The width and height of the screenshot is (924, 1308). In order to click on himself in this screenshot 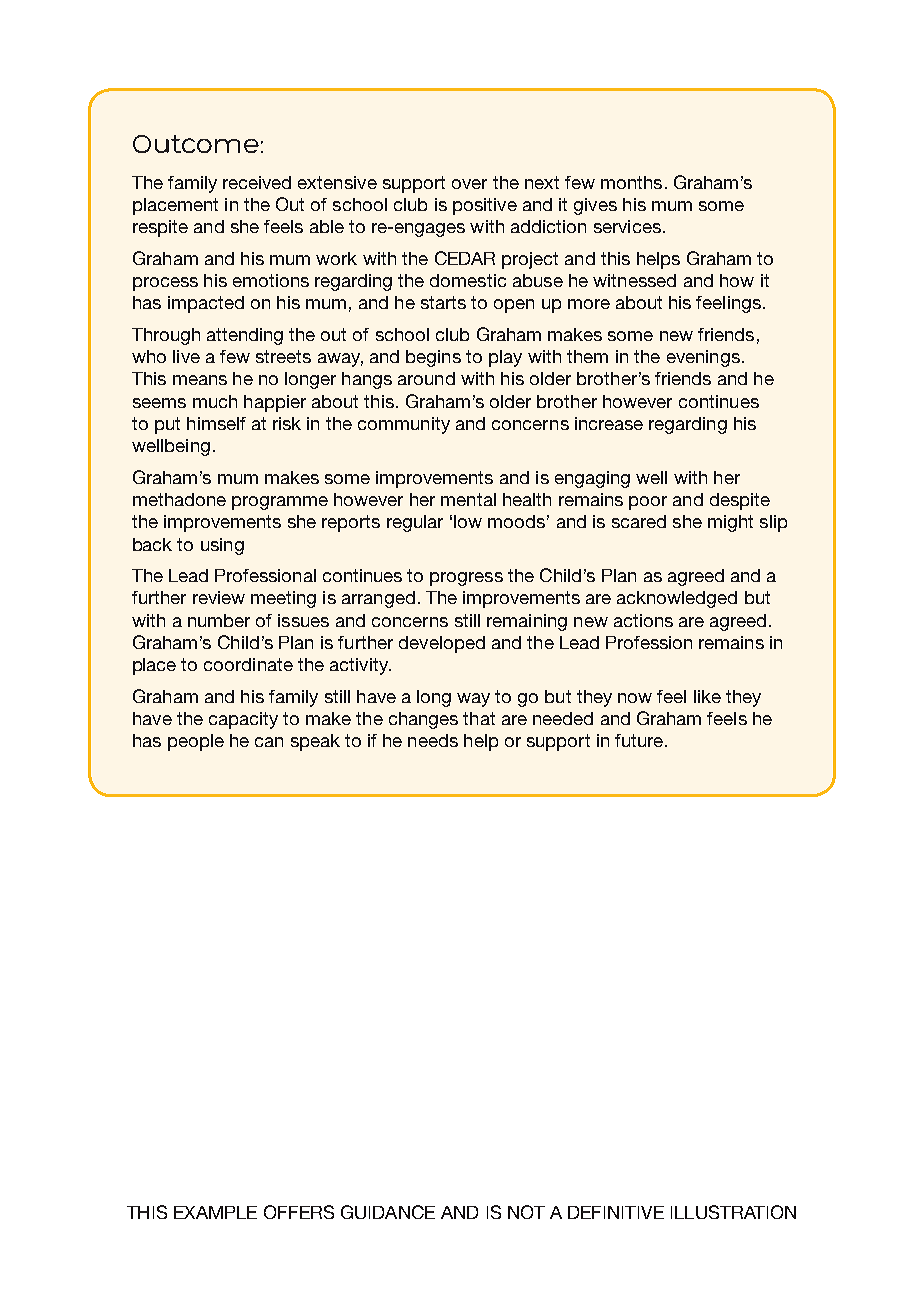, I will do `click(216, 423)`.
